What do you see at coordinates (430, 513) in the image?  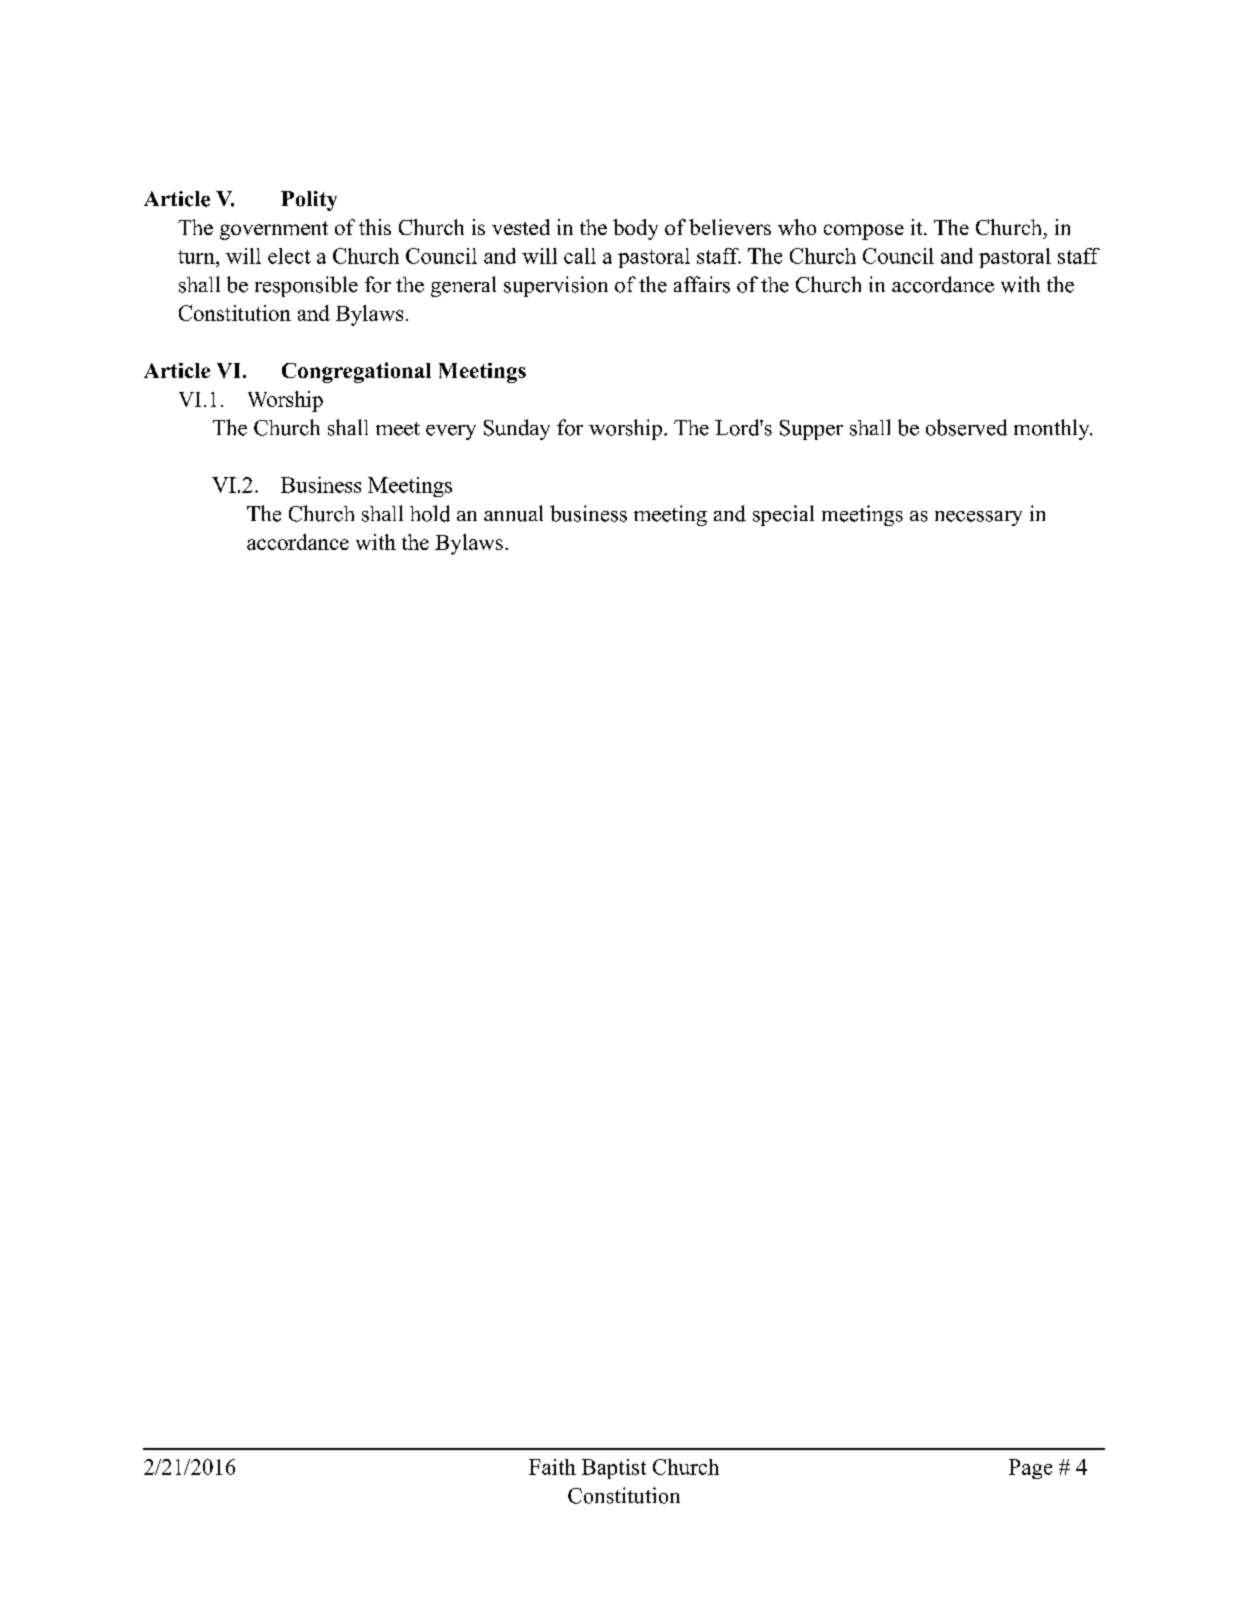 I see `hold` at bounding box center [430, 513].
